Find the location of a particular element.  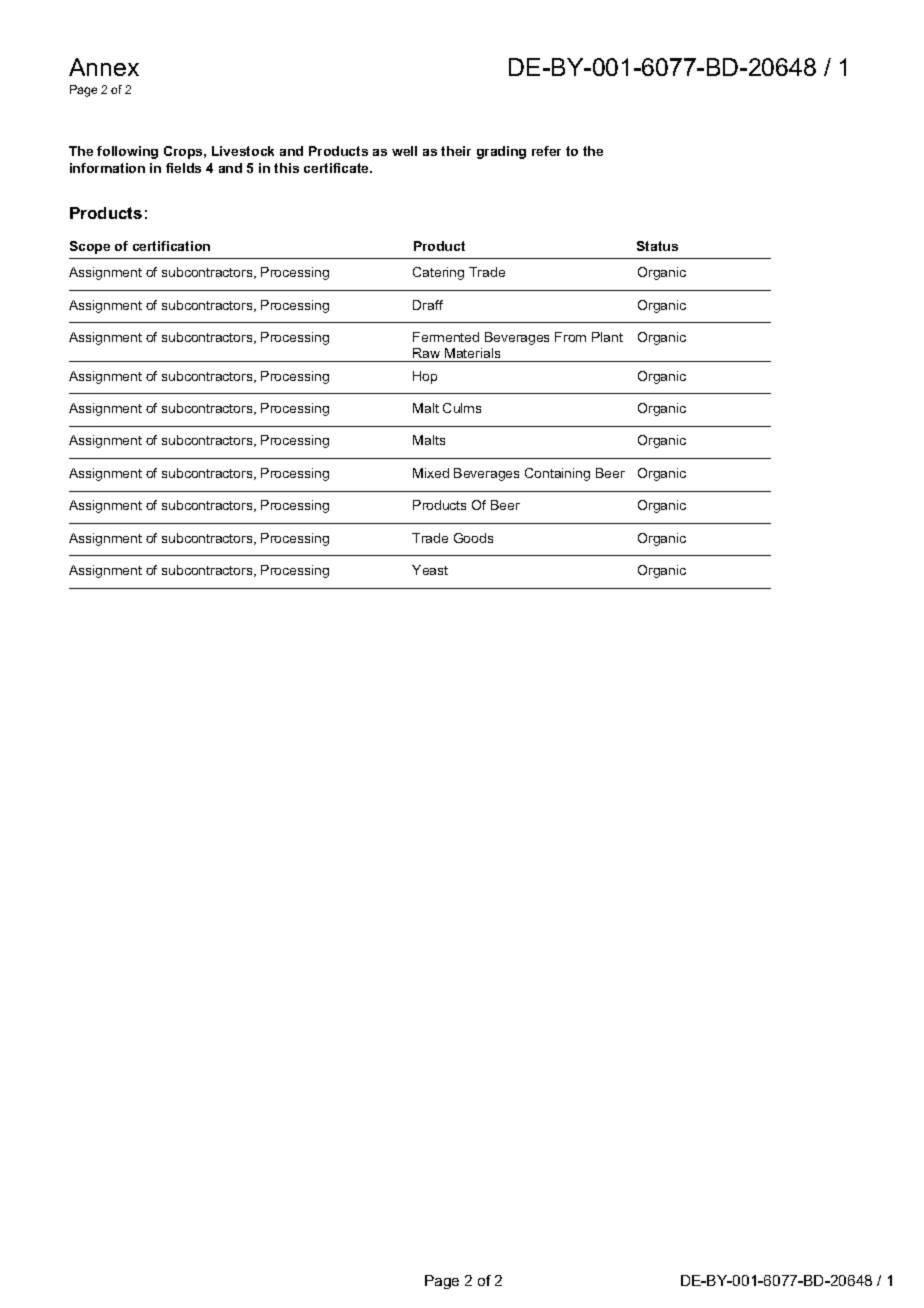

refer is located at coordinates (546, 151).
